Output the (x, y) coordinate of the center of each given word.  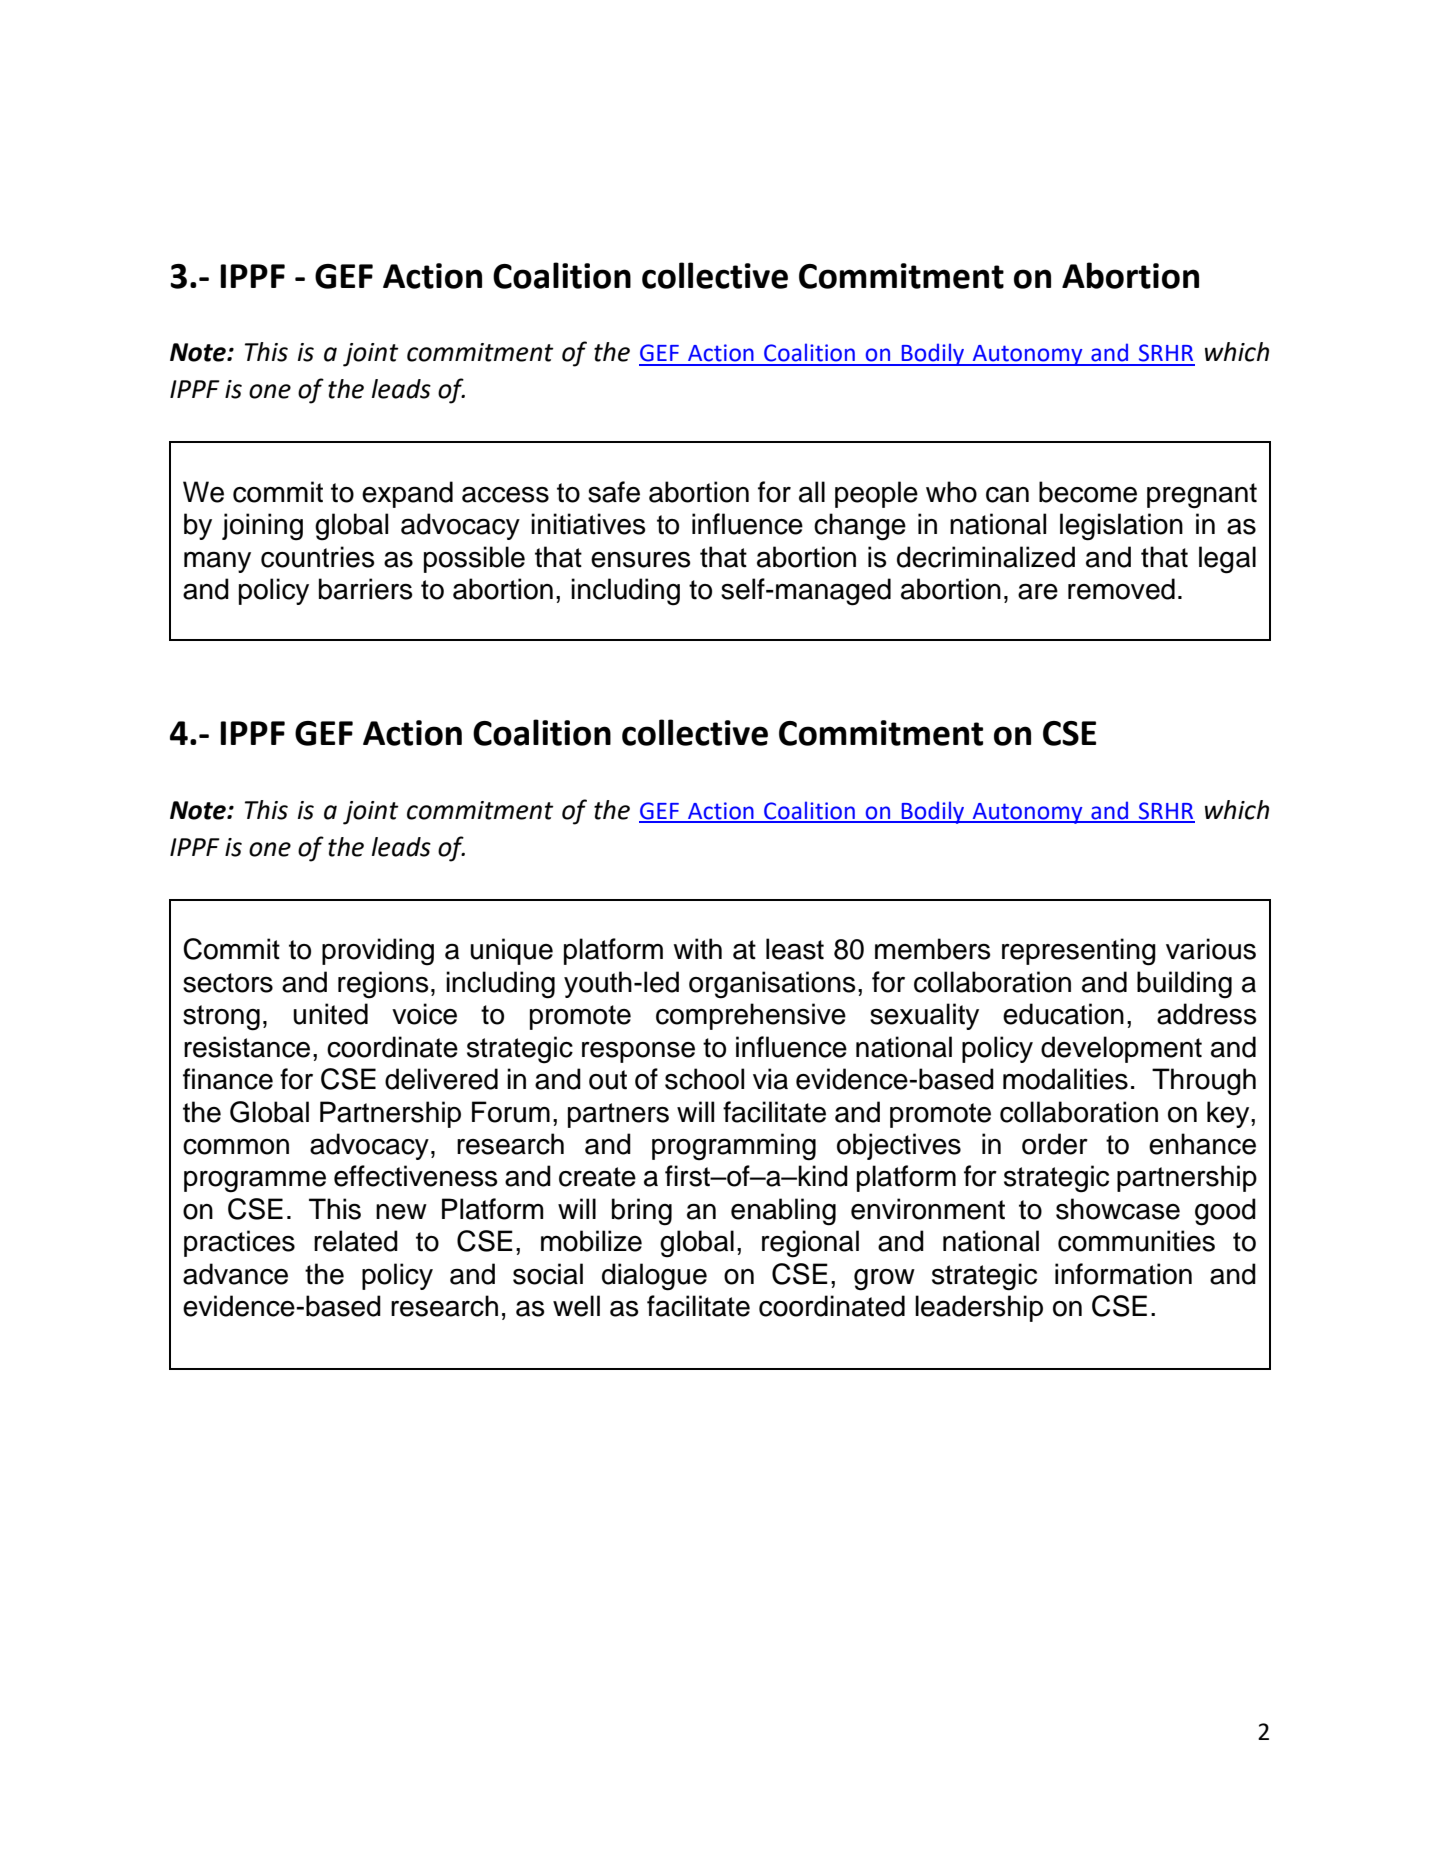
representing (1079, 952)
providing (378, 952)
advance (235, 1274)
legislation (1121, 527)
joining (262, 527)
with (697, 949)
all (812, 492)
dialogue (654, 1277)
